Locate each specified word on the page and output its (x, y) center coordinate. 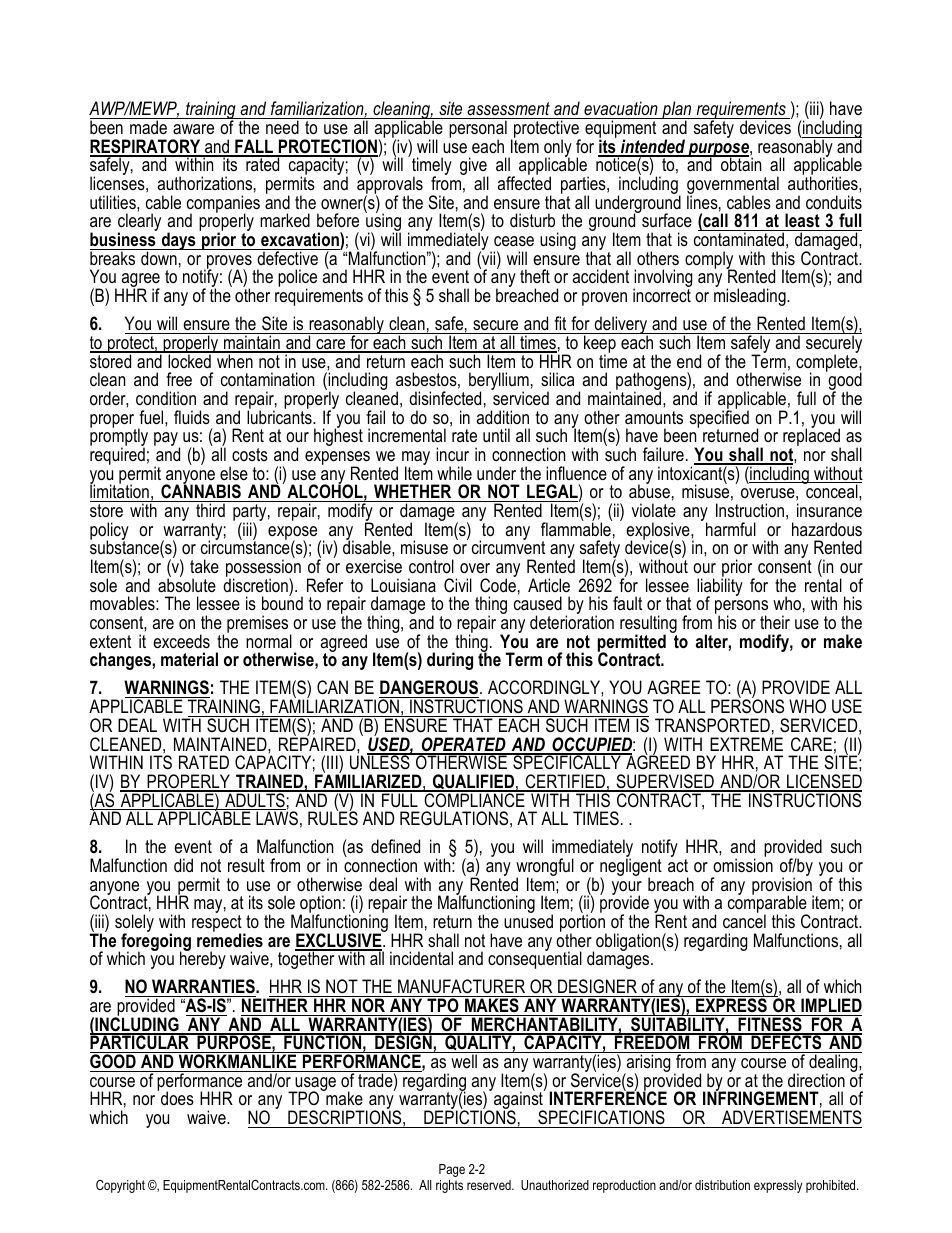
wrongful (545, 868)
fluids (192, 417)
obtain (740, 163)
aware (193, 129)
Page (452, 1170)
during (450, 661)
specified (719, 419)
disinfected (445, 398)
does (177, 1098)
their (775, 622)
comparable (768, 905)
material (189, 659)
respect (218, 925)
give (474, 167)
